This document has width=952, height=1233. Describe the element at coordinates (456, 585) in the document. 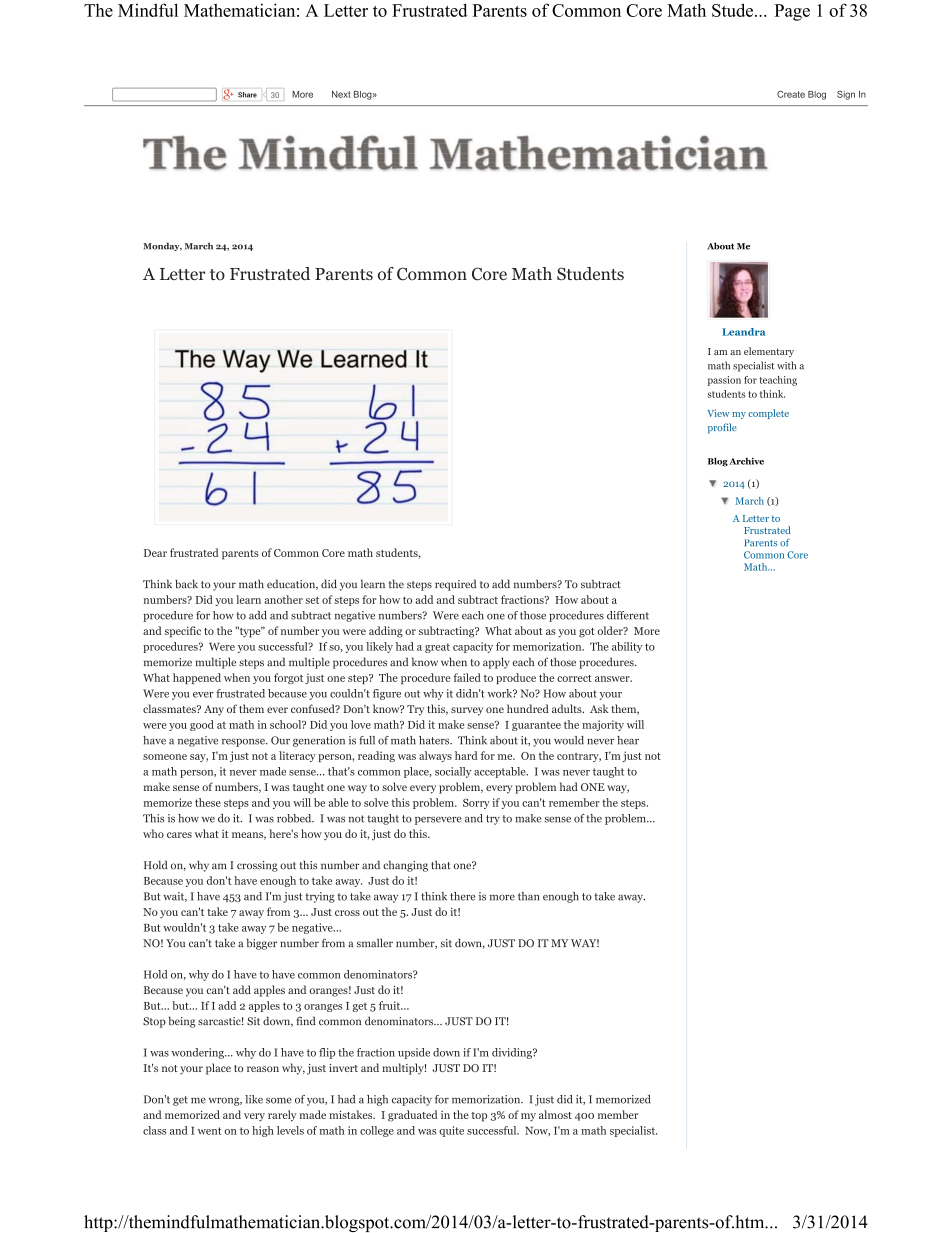

I see `required` at that location.
